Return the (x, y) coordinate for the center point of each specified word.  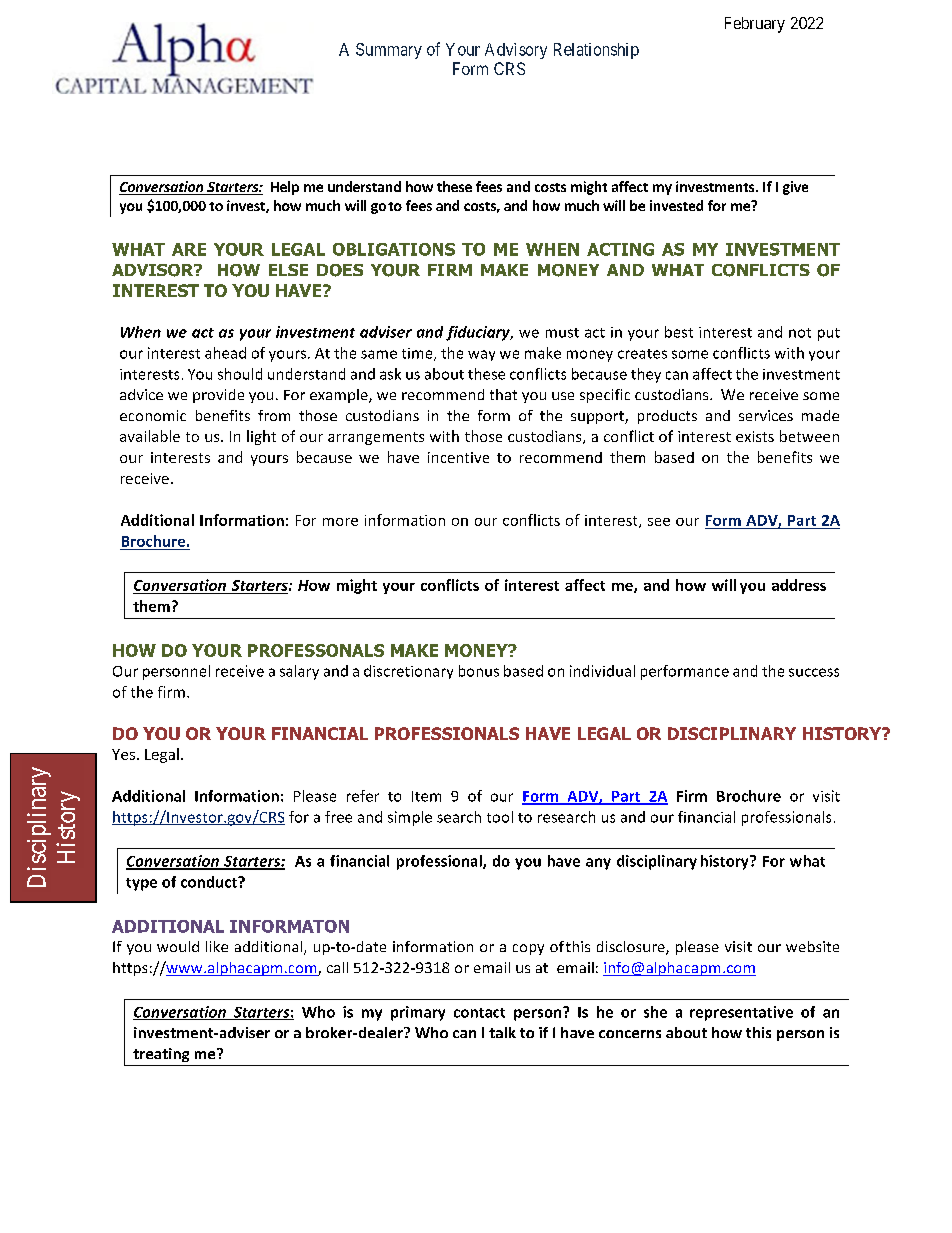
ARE (189, 249)
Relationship (596, 51)
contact (479, 1013)
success (814, 672)
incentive (458, 457)
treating (161, 1055)
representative (741, 1013)
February (755, 25)
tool (500, 817)
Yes (125, 754)
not (800, 333)
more (340, 522)
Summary (389, 51)
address (799, 585)
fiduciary (479, 333)
